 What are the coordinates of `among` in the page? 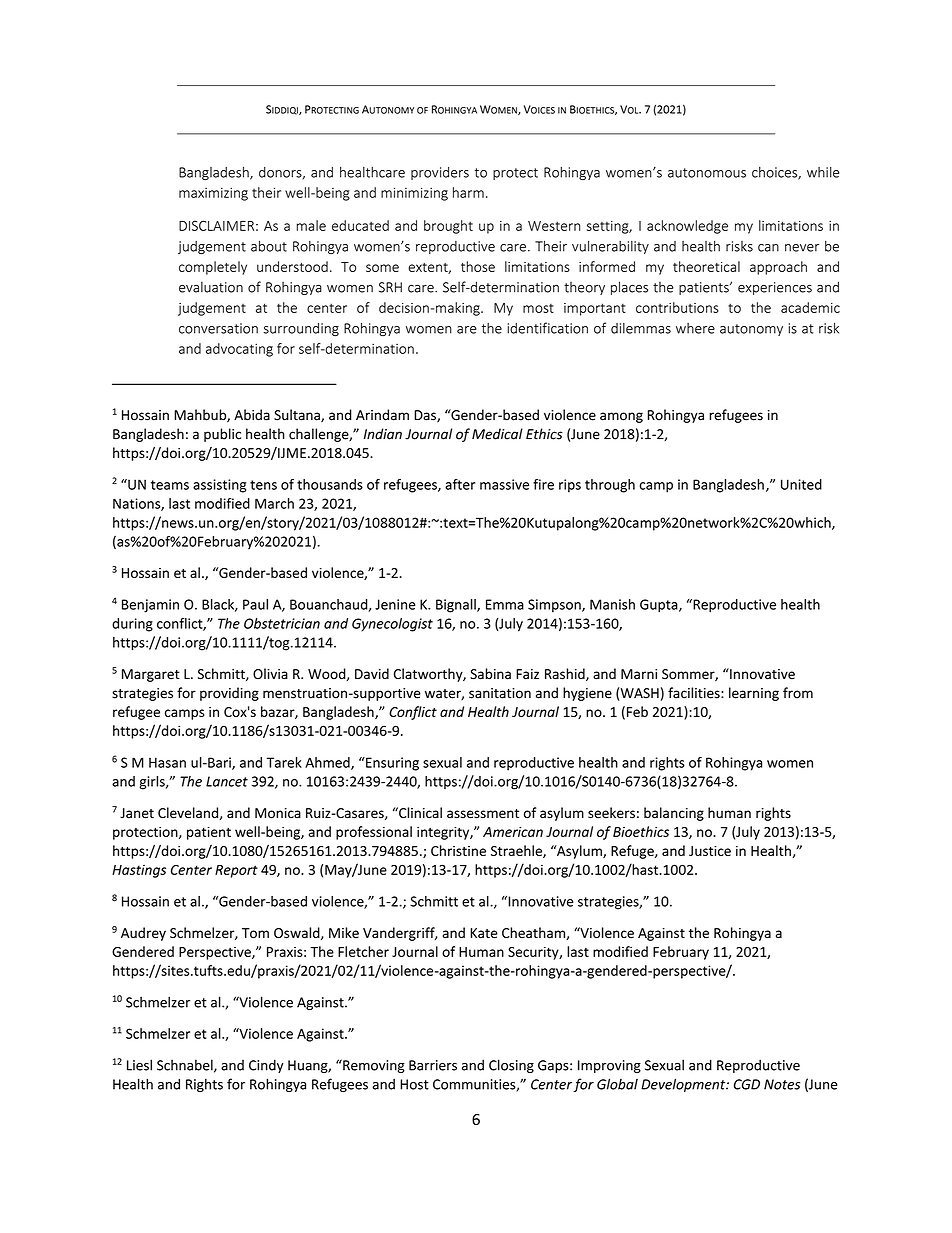 It's located at (621, 417).
